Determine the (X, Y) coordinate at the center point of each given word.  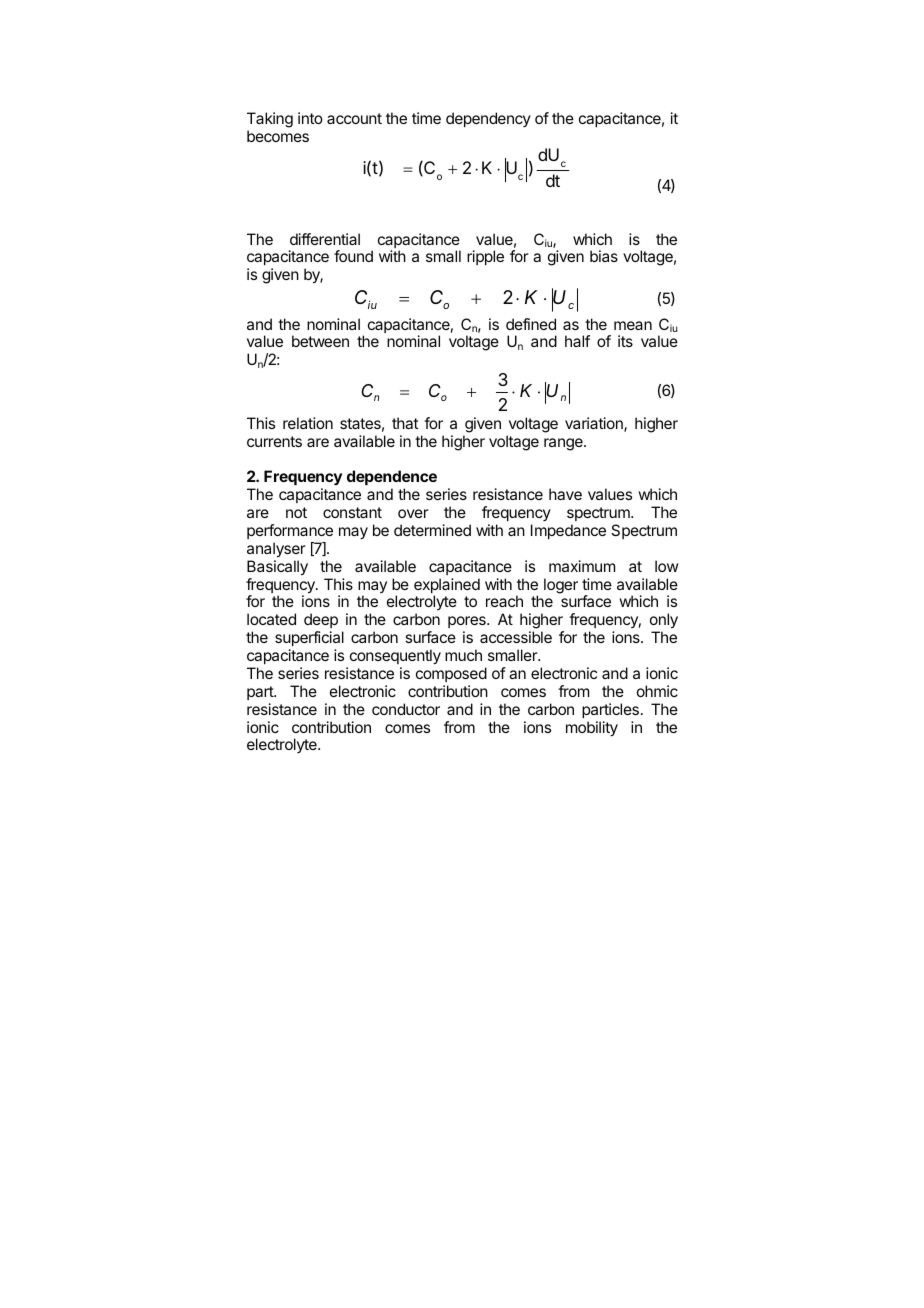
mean (633, 325)
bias (604, 256)
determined (432, 530)
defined (531, 324)
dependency (488, 119)
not (296, 512)
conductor (406, 709)
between (320, 341)
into (310, 118)
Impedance (568, 531)
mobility (592, 729)
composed (451, 674)
